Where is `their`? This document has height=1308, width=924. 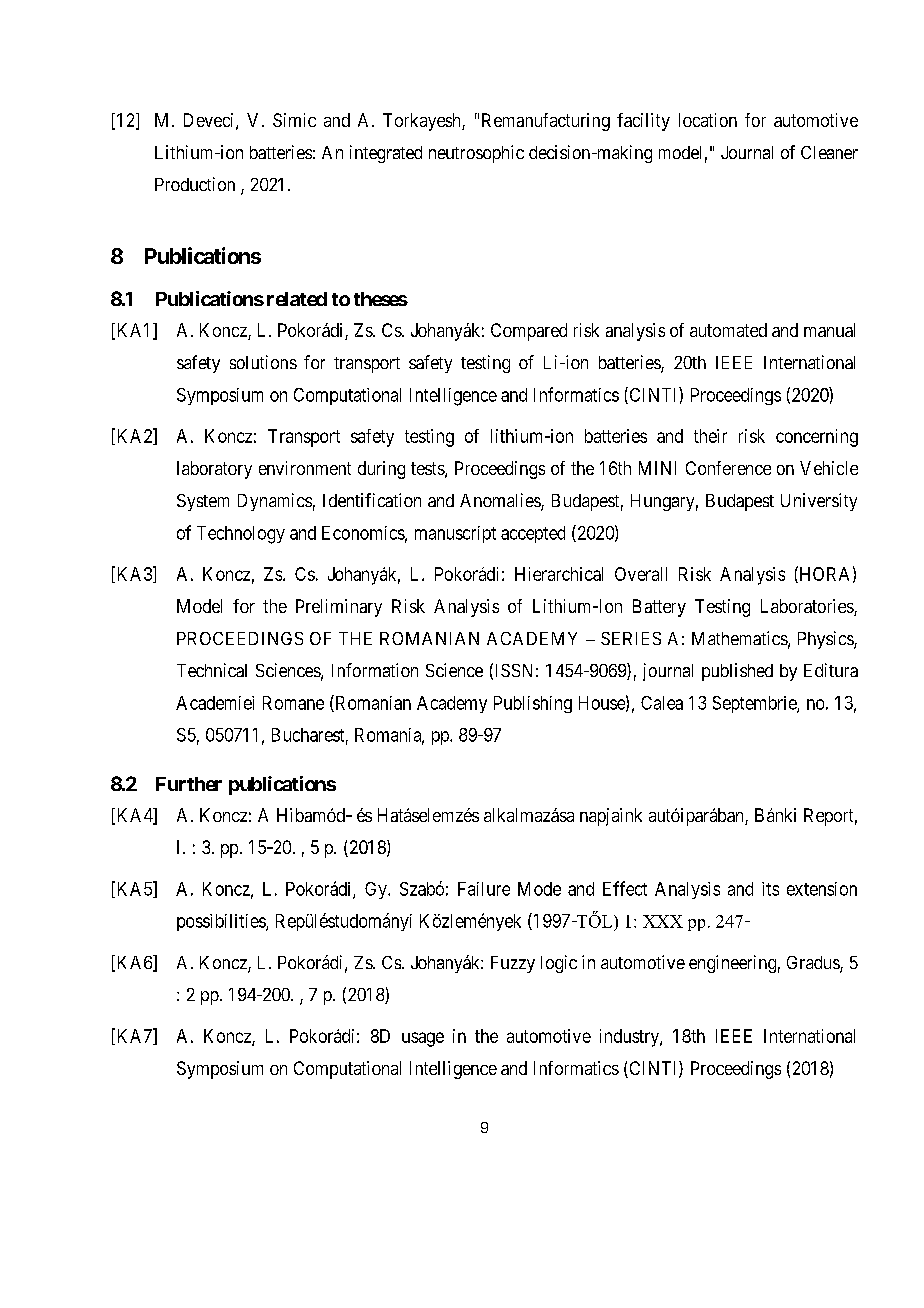
their is located at coordinates (710, 436).
